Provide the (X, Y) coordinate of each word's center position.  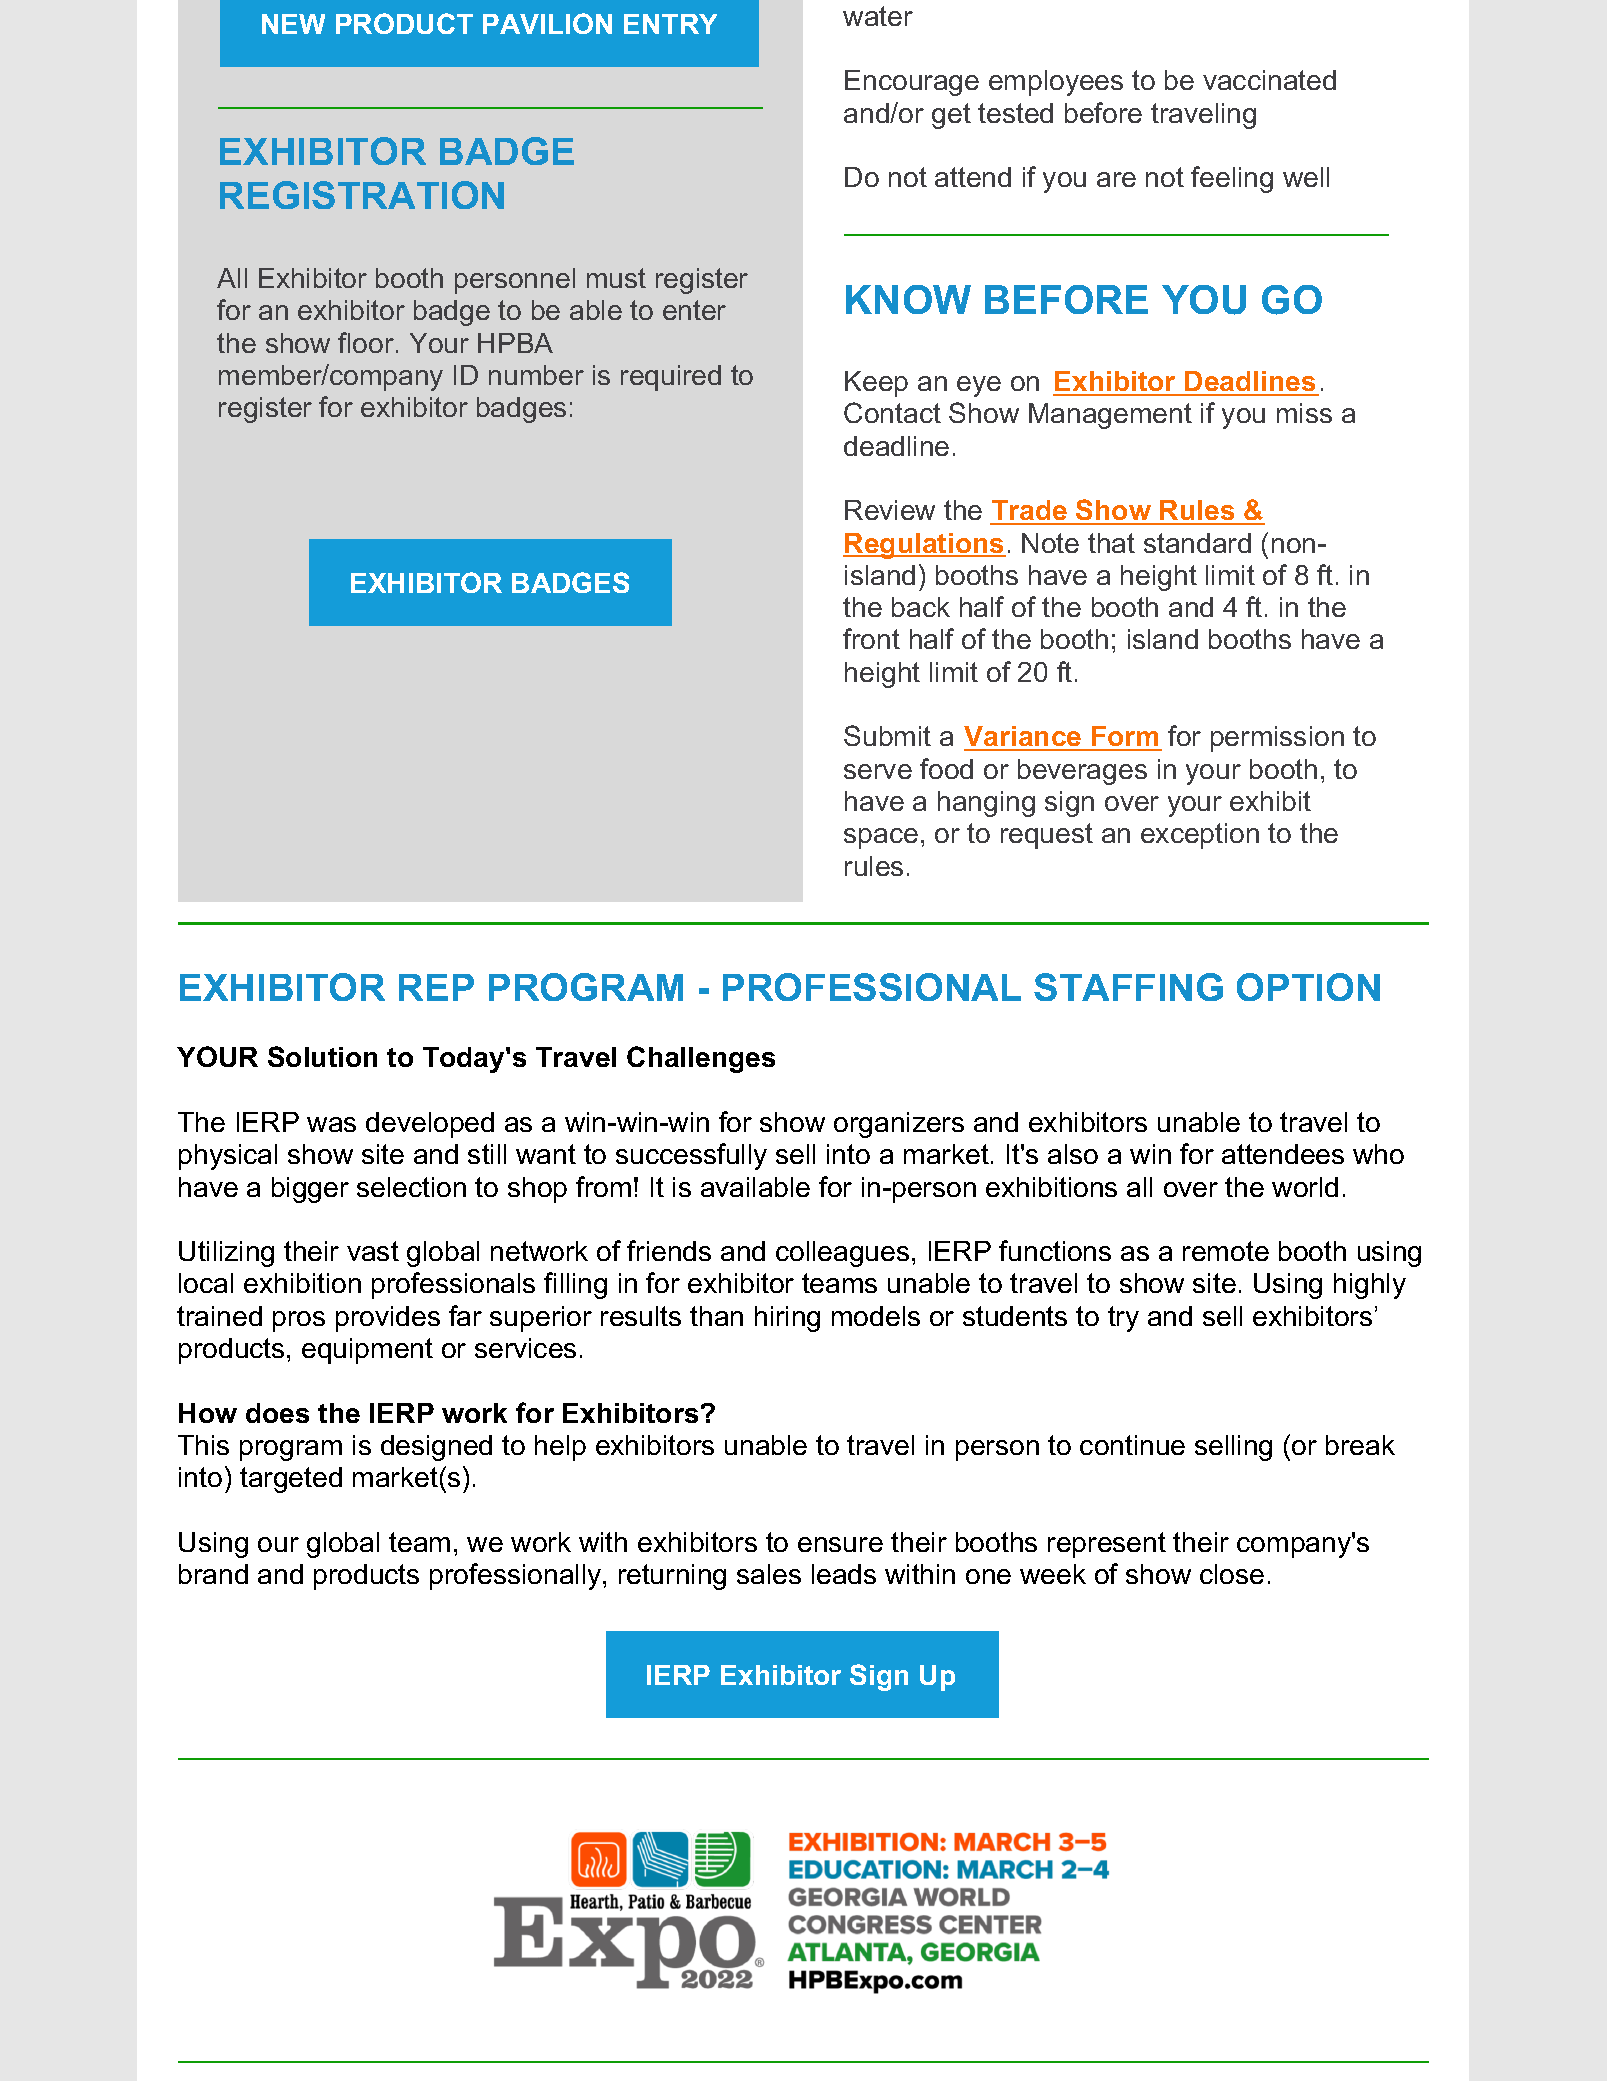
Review (890, 510)
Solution (322, 1056)
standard (1197, 543)
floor (367, 342)
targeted (291, 1480)
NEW (293, 24)
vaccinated (1269, 80)
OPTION (1308, 987)
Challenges (701, 1059)
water (878, 16)
